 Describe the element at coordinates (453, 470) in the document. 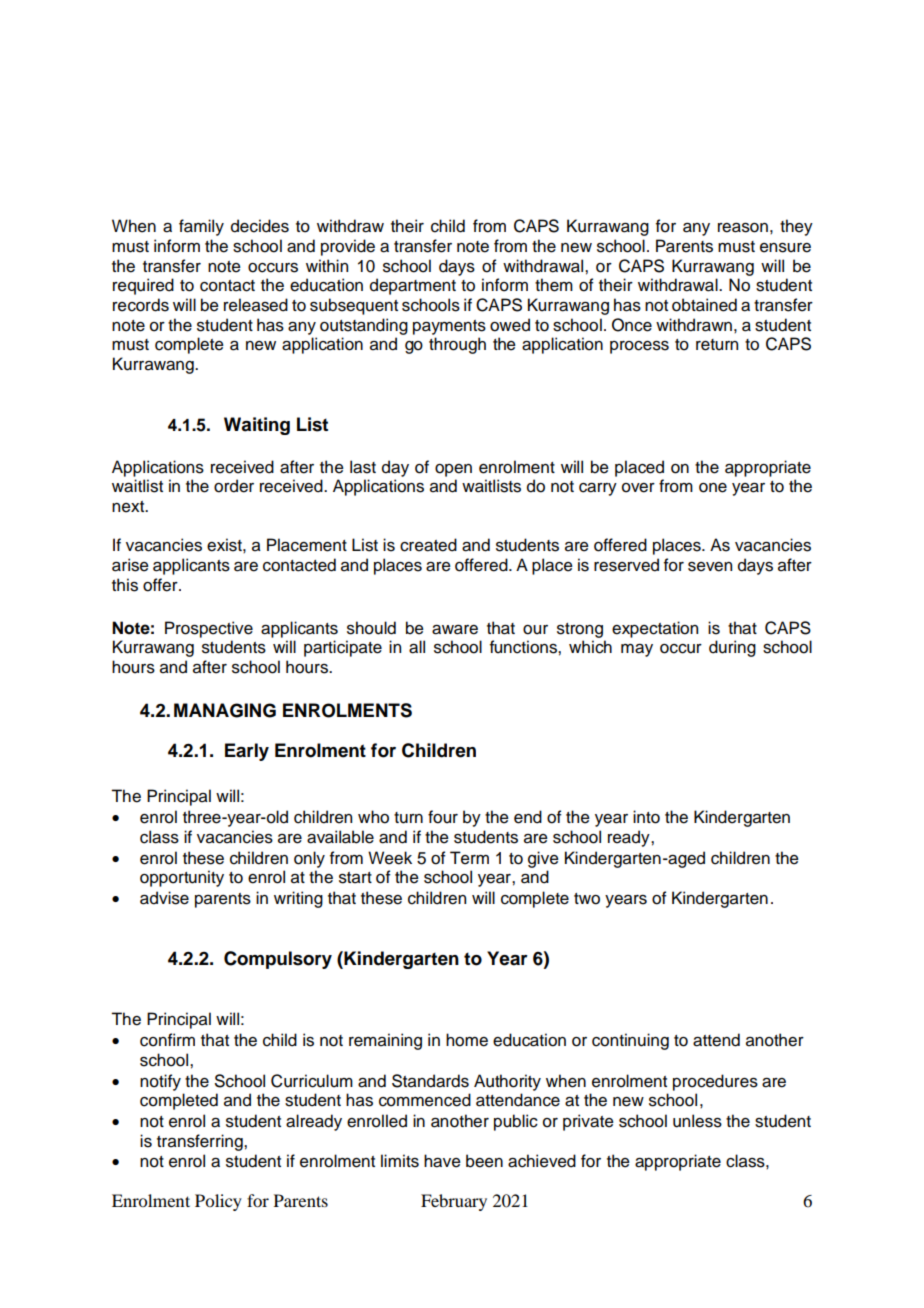

I see `open` at that location.
